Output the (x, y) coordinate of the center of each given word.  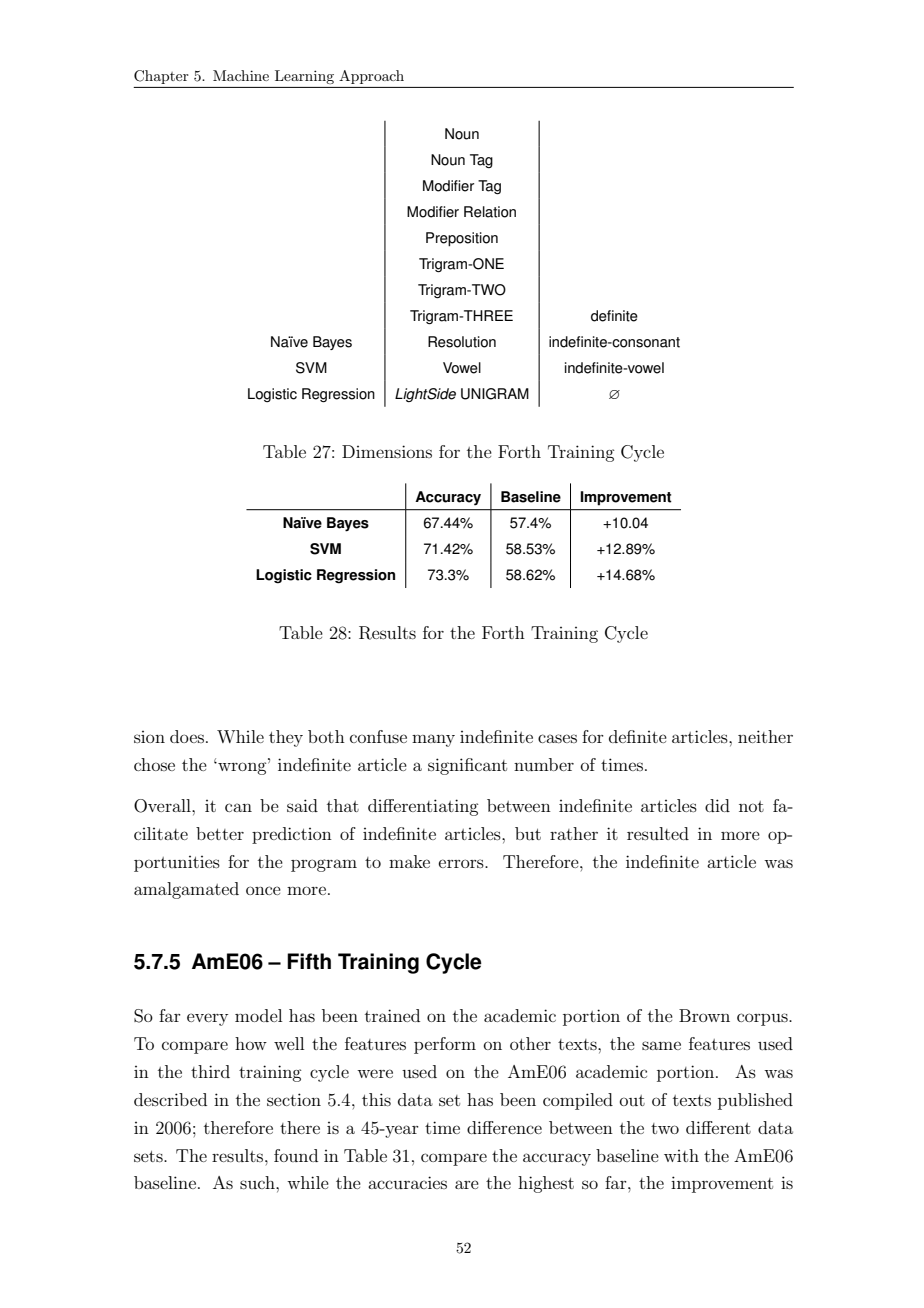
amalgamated (186, 890)
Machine (241, 75)
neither (765, 736)
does (187, 736)
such (258, 1182)
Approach (371, 77)
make (409, 861)
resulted (658, 833)
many (433, 740)
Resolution (462, 342)
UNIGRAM (495, 394)
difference (504, 1127)
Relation (490, 212)
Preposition (462, 239)
